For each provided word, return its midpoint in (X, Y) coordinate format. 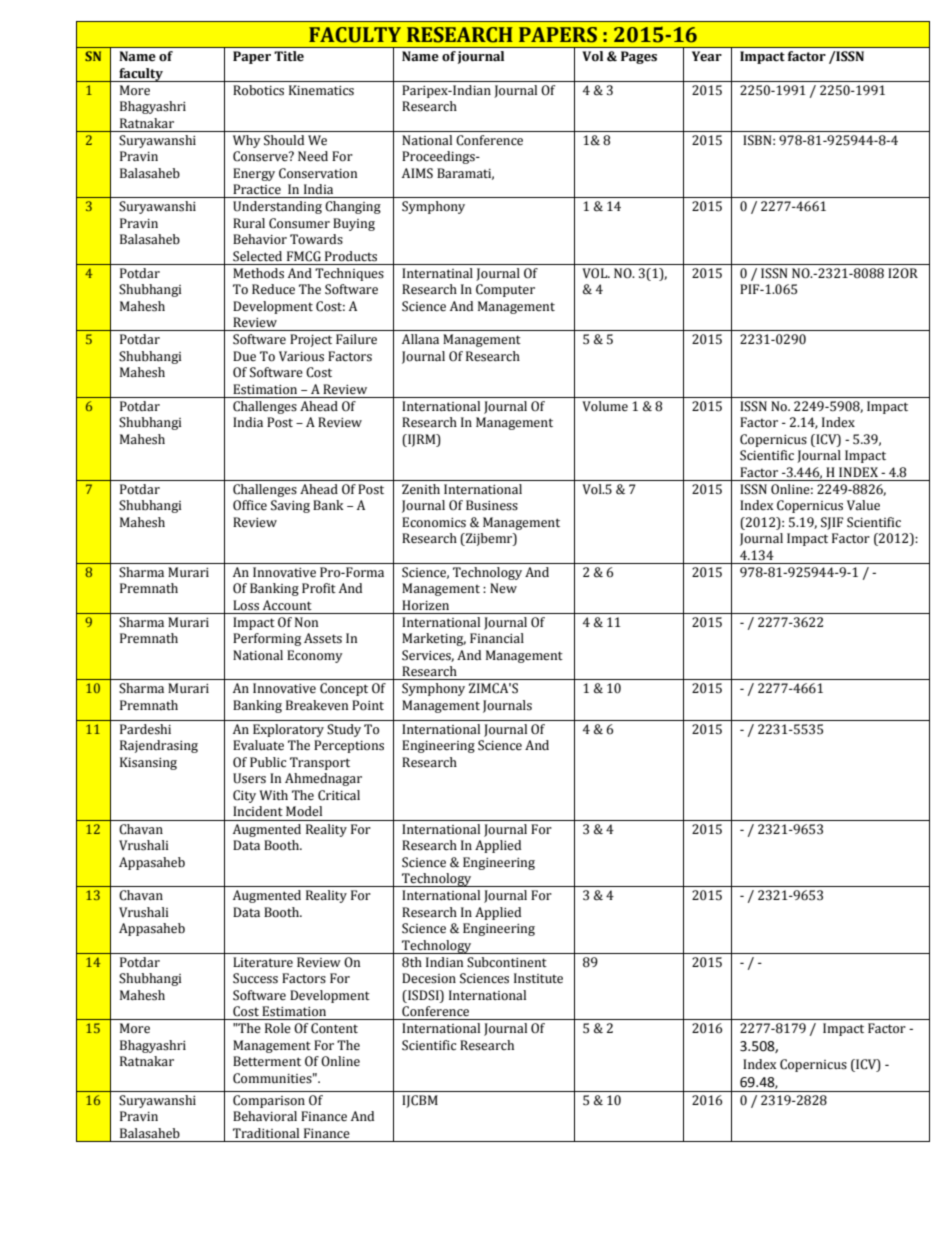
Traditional (266, 1133)
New (503, 588)
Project (311, 340)
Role (278, 1028)
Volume (605, 406)
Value (863, 505)
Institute (538, 978)
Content (334, 1028)
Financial (497, 638)
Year (707, 56)
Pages (639, 57)
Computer (505, 290)
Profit (319, 588)
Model (304, 811)
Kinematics (321, 90)
